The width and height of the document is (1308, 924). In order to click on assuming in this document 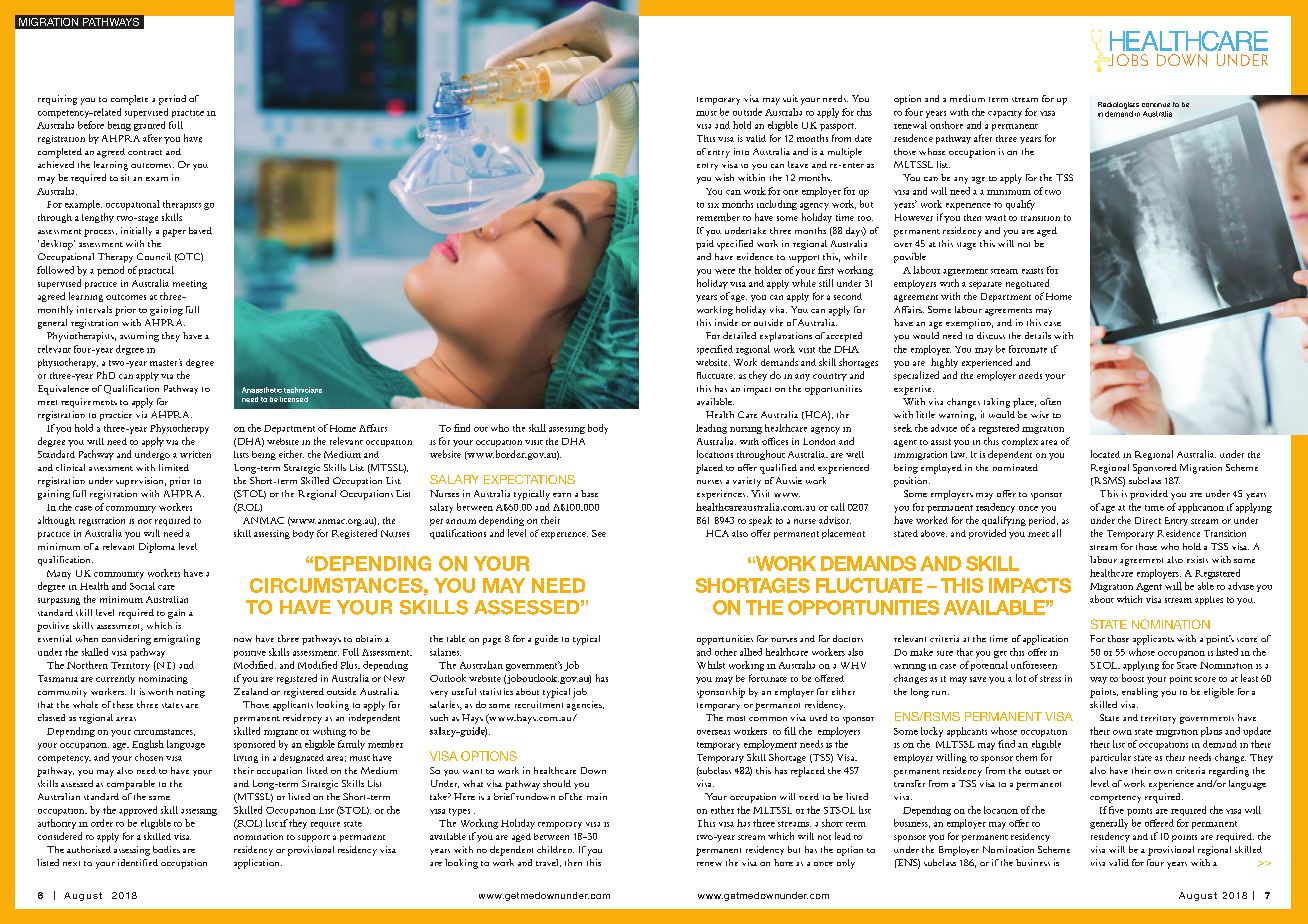, I will do `click(139, 337)`.
